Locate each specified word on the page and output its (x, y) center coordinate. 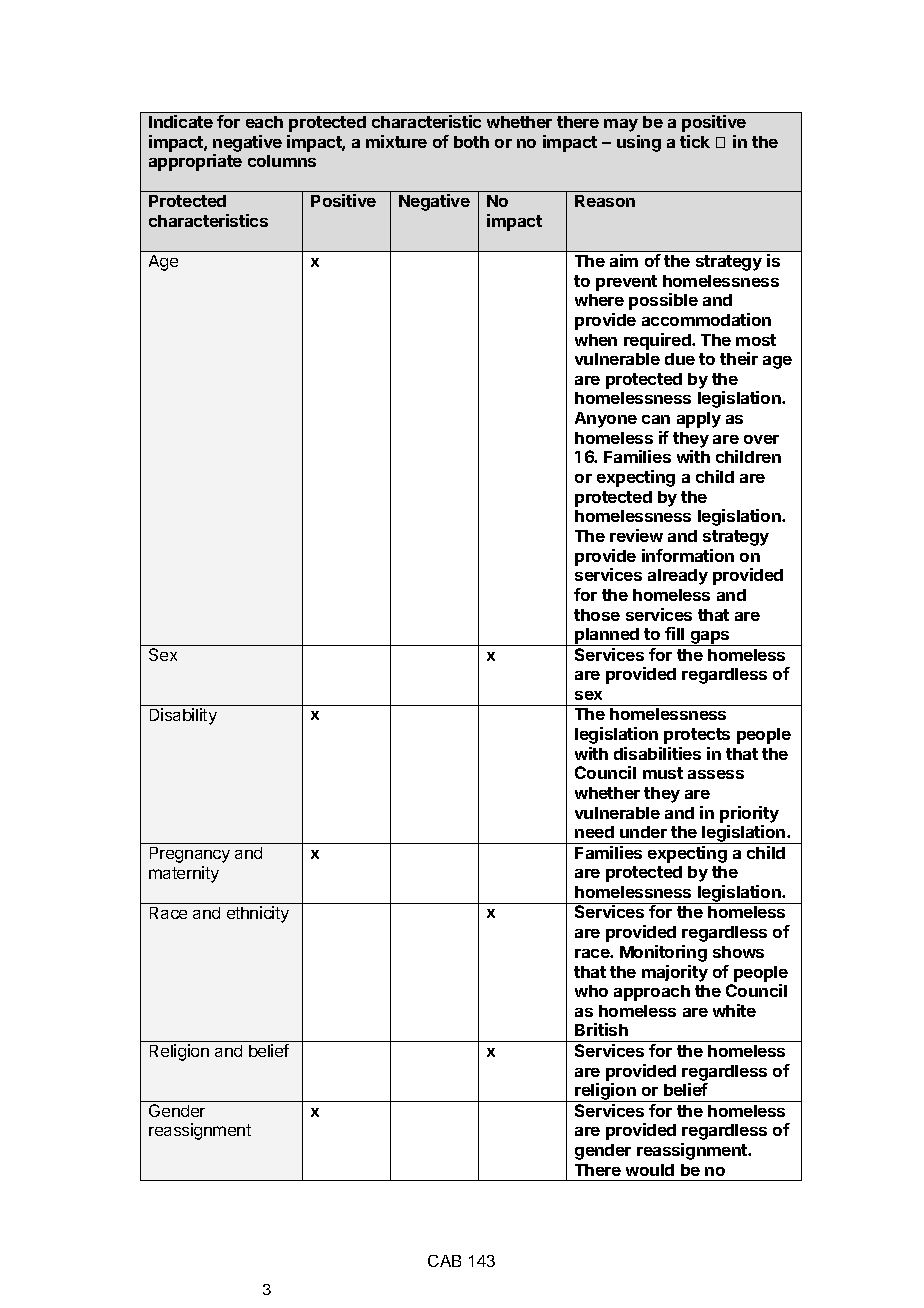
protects (697, 736)
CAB (444, 1261)
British (601, 1029)
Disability (183, 716)
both (471, 142)
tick (695, 141)
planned (607, 637)
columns (282, 161)
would (650, 1170)
